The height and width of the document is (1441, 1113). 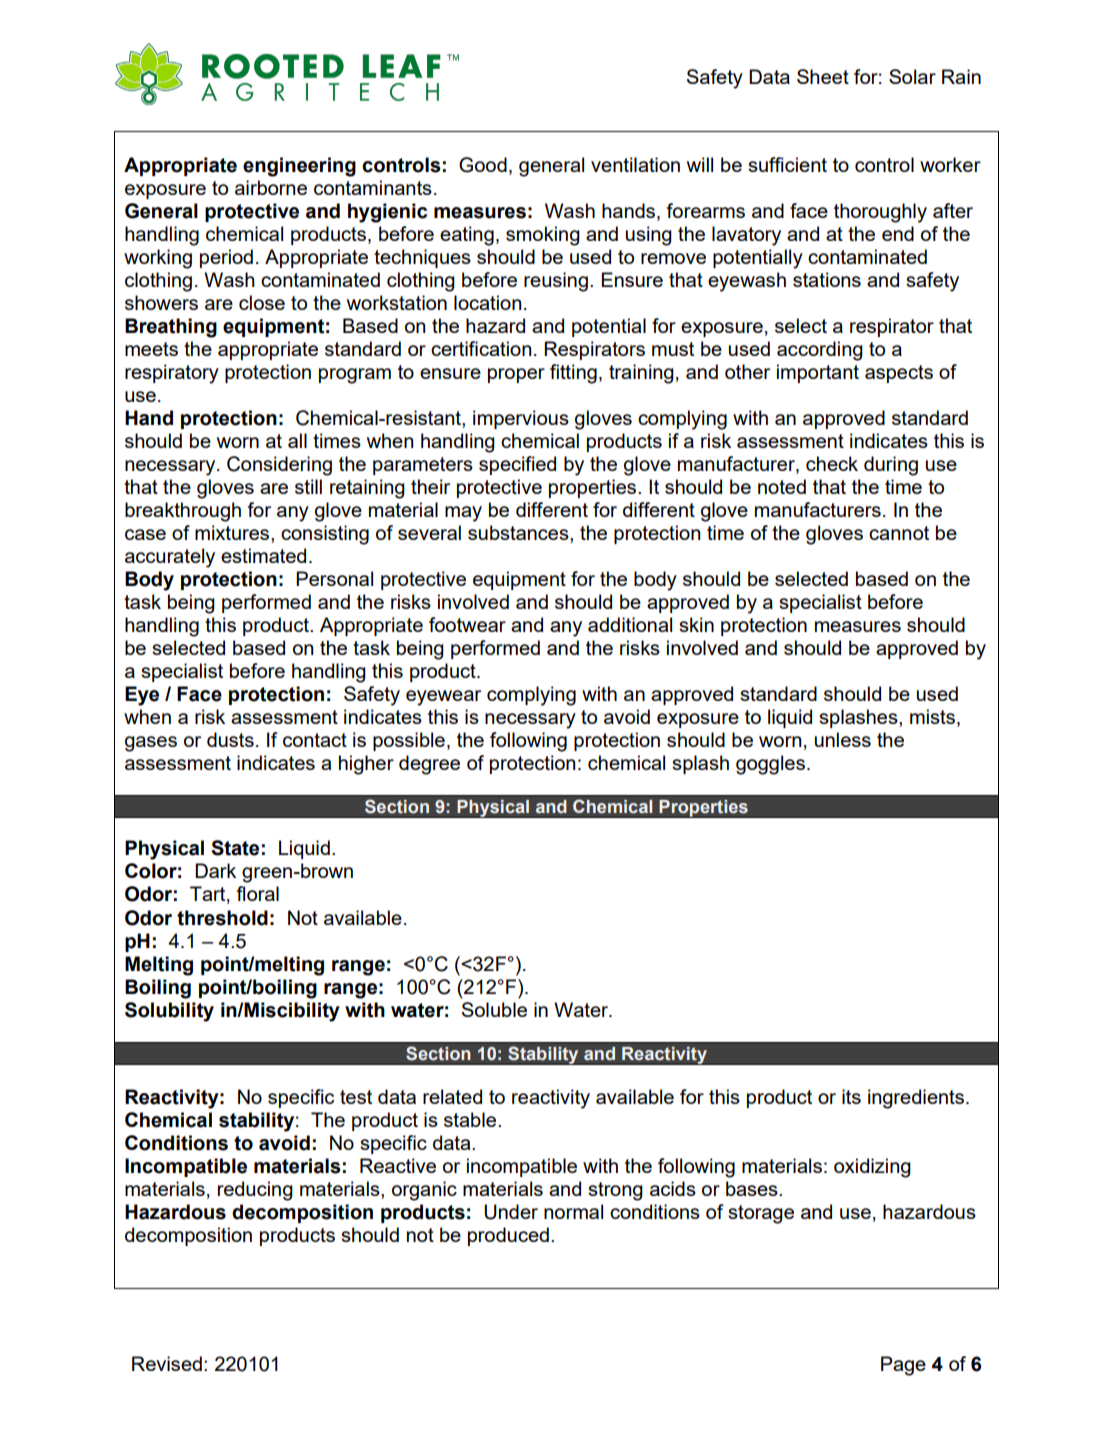 What do you see at coordinates (222, 918) in the document?
I see `threshold` at bounding box center [222, 918].
